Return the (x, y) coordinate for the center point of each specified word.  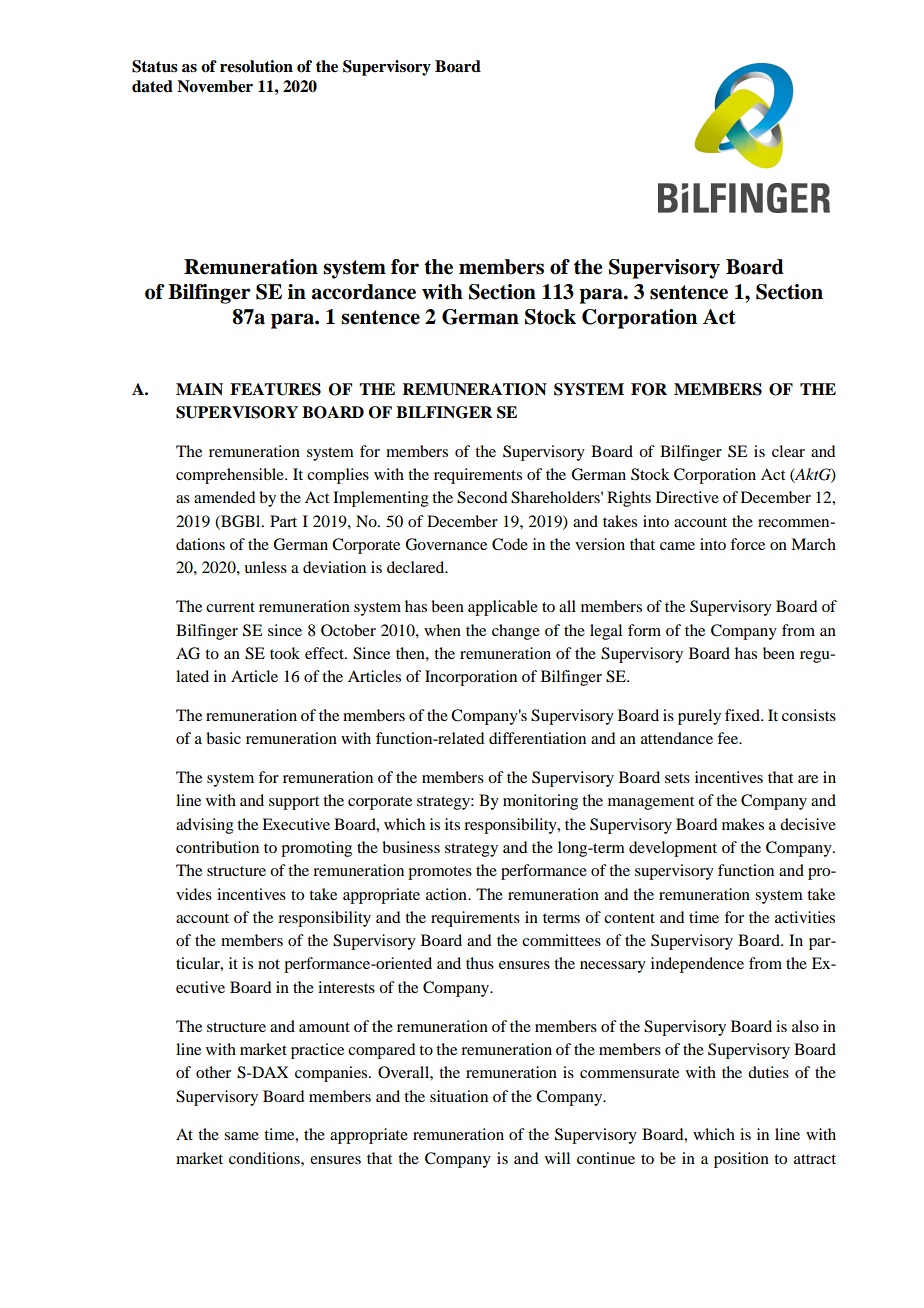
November (215, 86)
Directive (687, 497)
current (230, 607)
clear (788, 451)
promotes (440, 873)
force (747, 544)
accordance (364, 292)
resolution (256, 66)
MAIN (199, 389)
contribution (217, 847)
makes (743, 824)
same (241, 1136)
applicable (503, 608)
